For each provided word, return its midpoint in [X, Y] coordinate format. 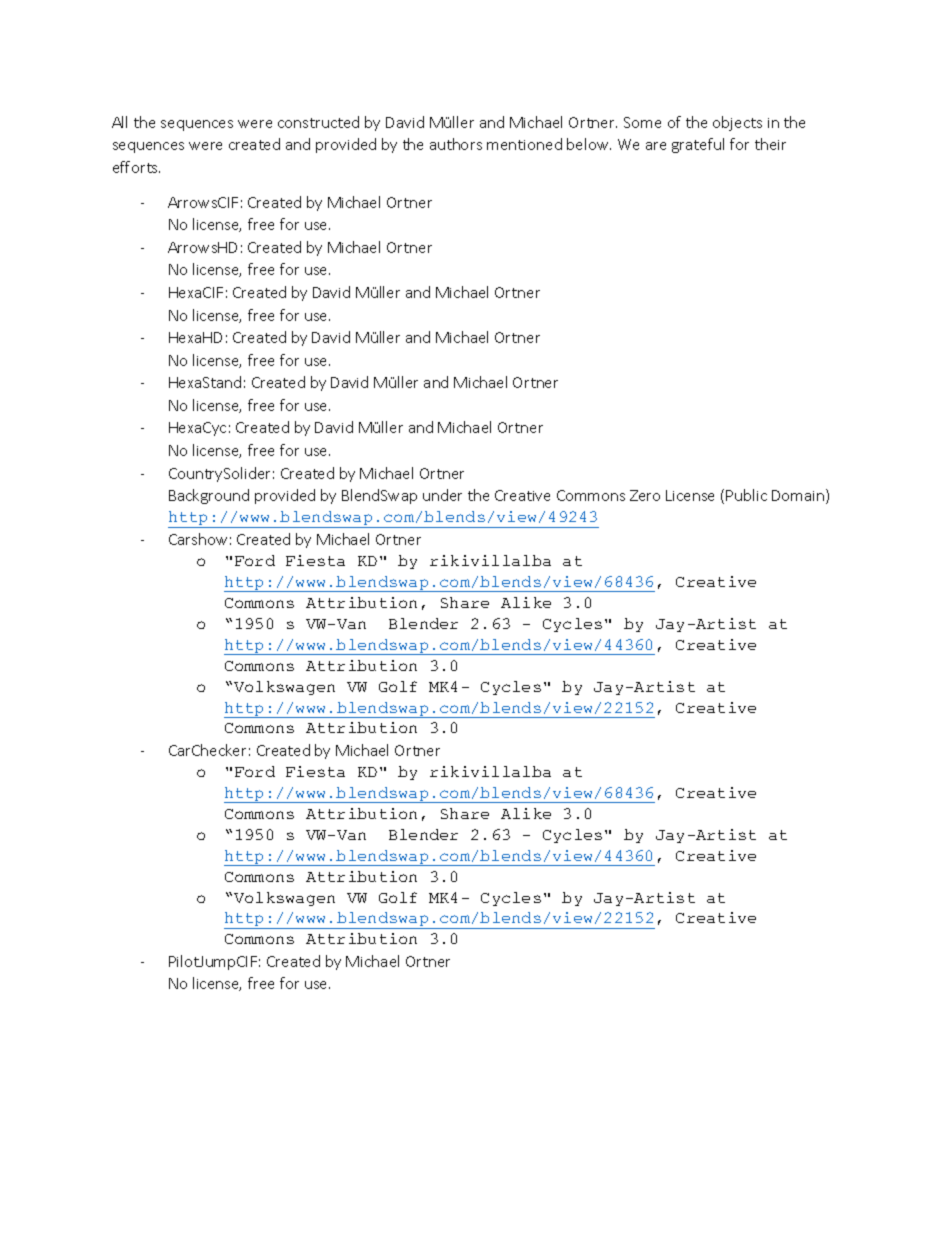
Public [746, 495]
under [442, 495]
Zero [645, 495]
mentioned [524, 144]
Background [209, 496]
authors [456, 144]
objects [737, 123]
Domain [799, 496]
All [119, 122]
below [589, 144]
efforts [136, 167]
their [770, 144]
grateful [698, 145]
